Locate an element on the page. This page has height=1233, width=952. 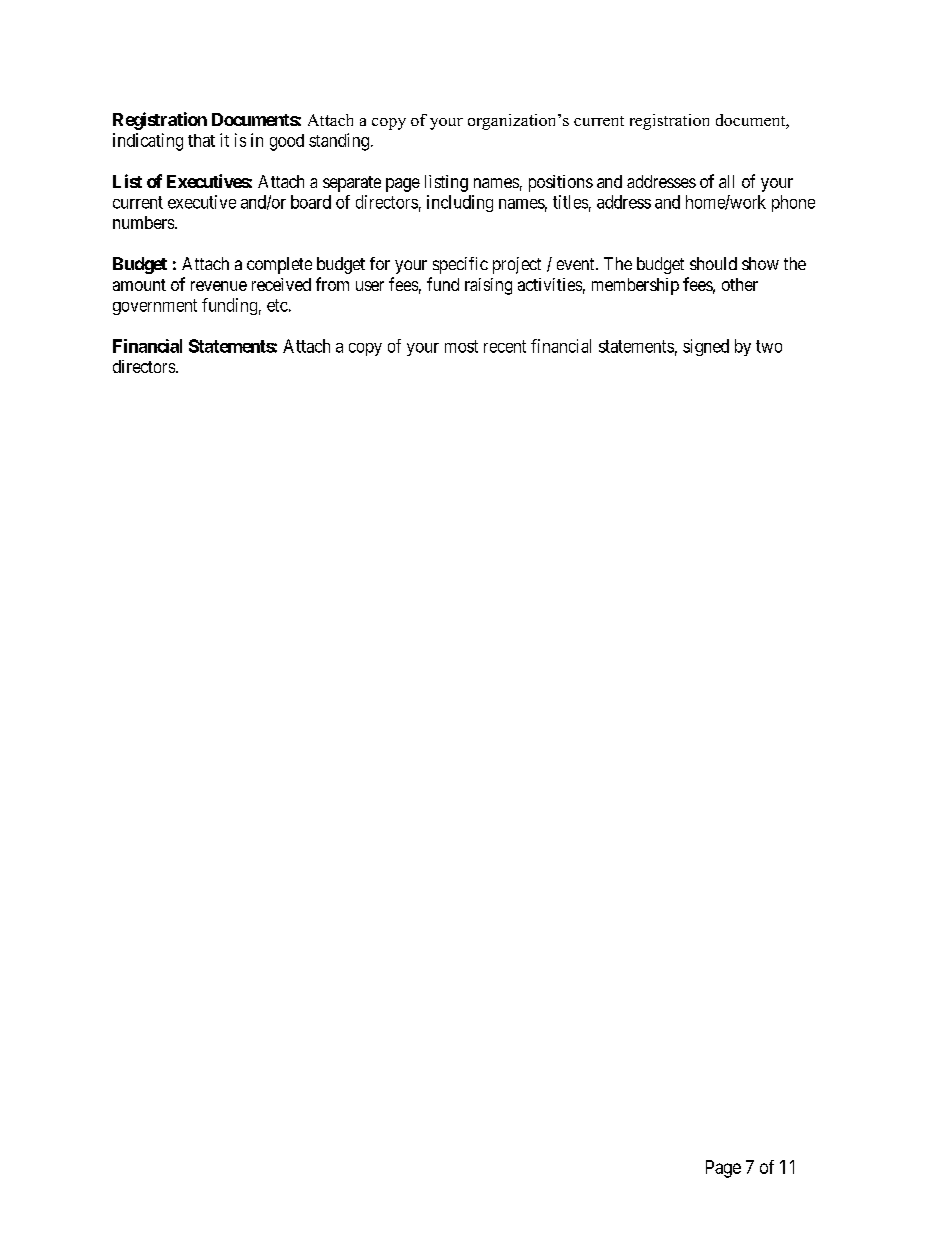
signed is located at coordinates (706, 347).
